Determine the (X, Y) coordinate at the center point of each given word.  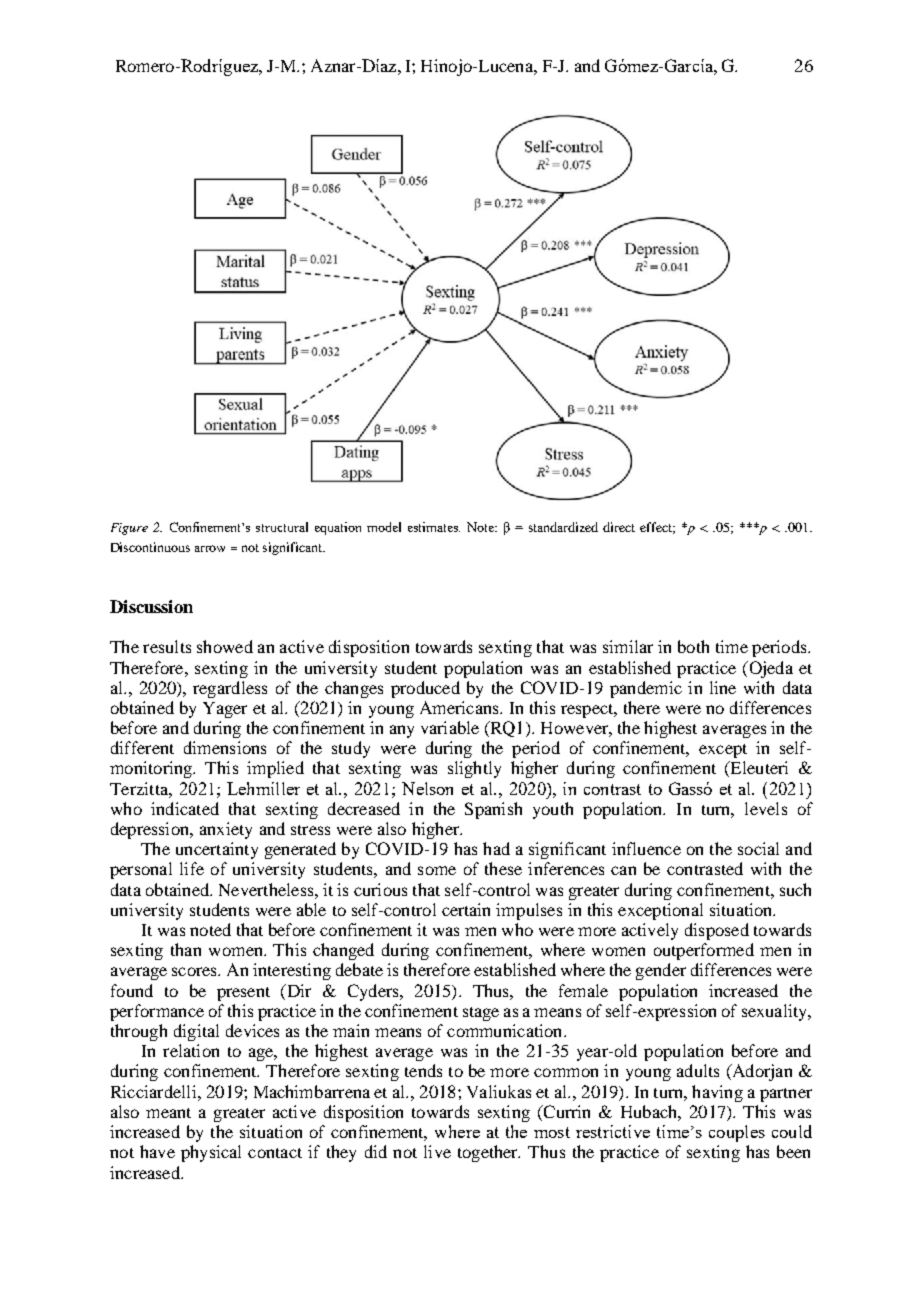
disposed (717, 931)
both (693, 646)
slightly (474, 769)
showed (225, 646)
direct (619, 527)
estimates (434, 527)
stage (481, 1014)
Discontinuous (150, 547)
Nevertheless (267, 889)
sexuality (776, 1012)
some (437, 870)
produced (425, 689)
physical (211, 1153)
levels (766, 808)
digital (196, 1032)
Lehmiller (263, 788)
